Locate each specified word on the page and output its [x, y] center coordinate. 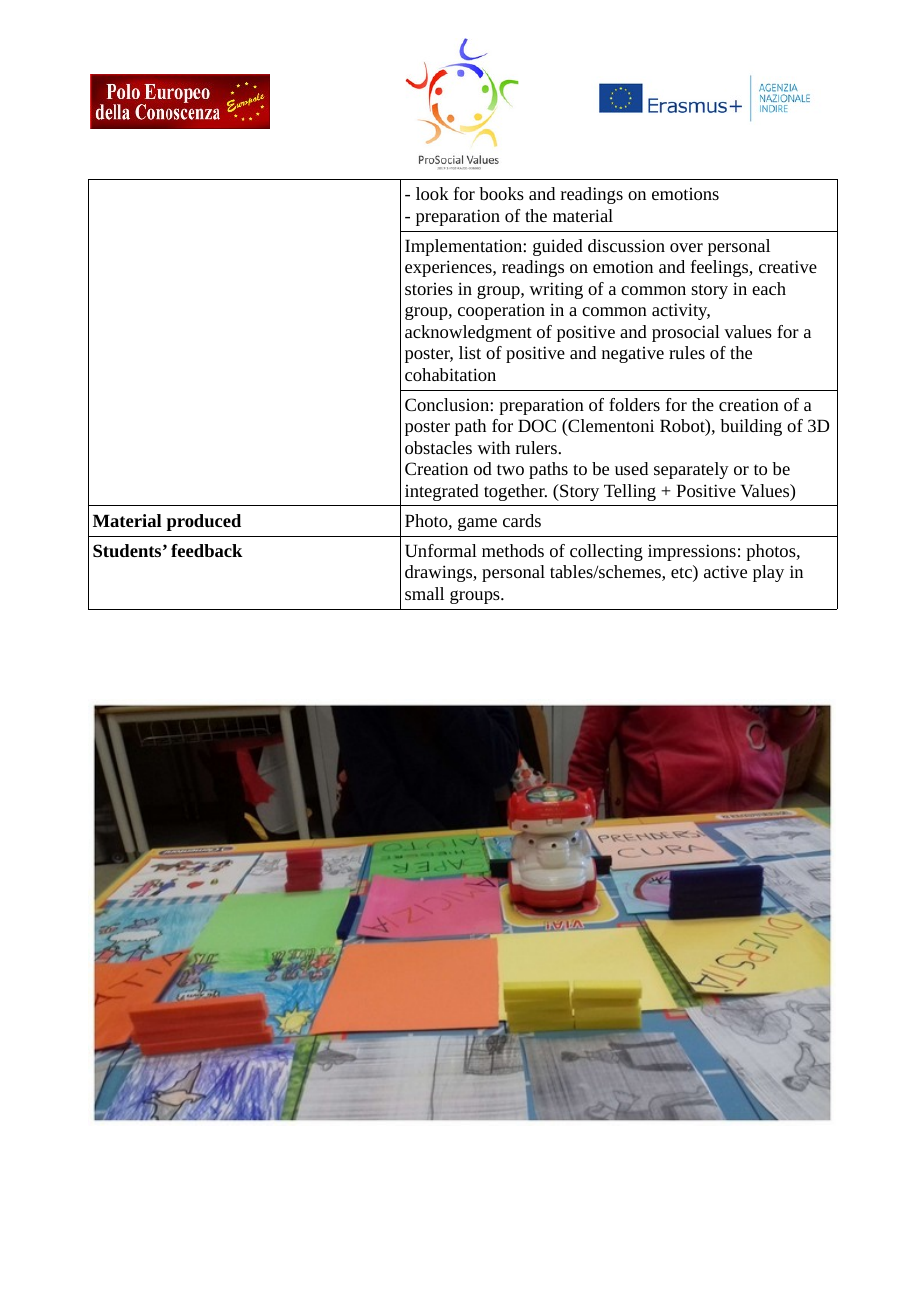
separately [691, 470]
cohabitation [450, 374]
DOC [537, 425]
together [515, 492]
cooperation [501, 312]
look [432, 193]
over [686, 247]
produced [204, 522]
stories [429, 289]
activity [681, 311]
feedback [207, 550]
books [501, 193]
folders [634, 404]
